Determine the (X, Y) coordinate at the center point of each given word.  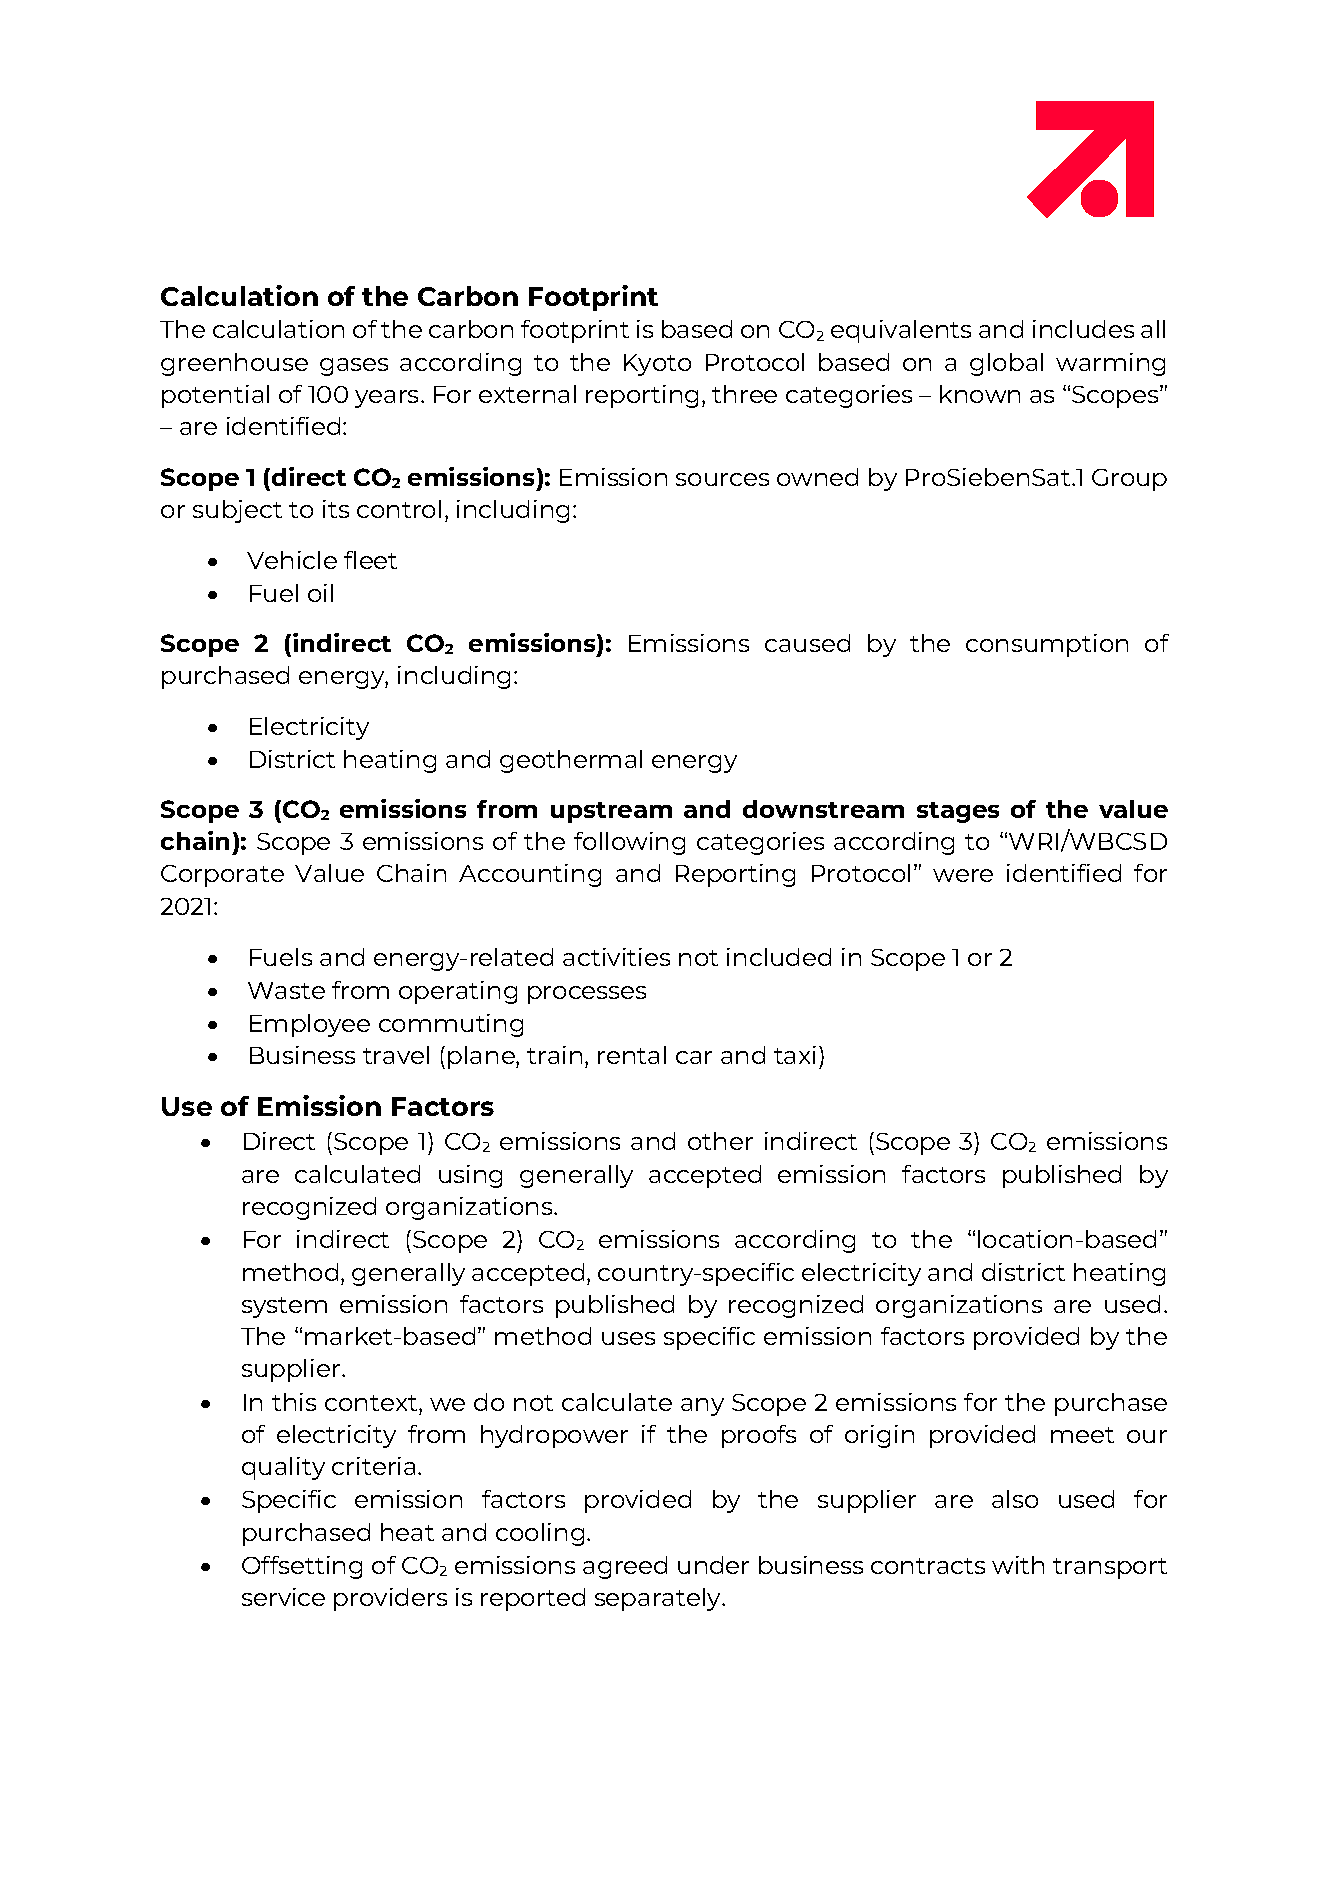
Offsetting (302, 1567)
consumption (1047, 645)
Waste (286, 990)
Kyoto (657, 365)
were (963, 875)
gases (354, 367)
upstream (611, 812)
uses (628, 1338)
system (284, 1307)
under (713, 1565)
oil (320, 593)
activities (616, 957)
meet (1082, 1435)
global (1006, 364)
